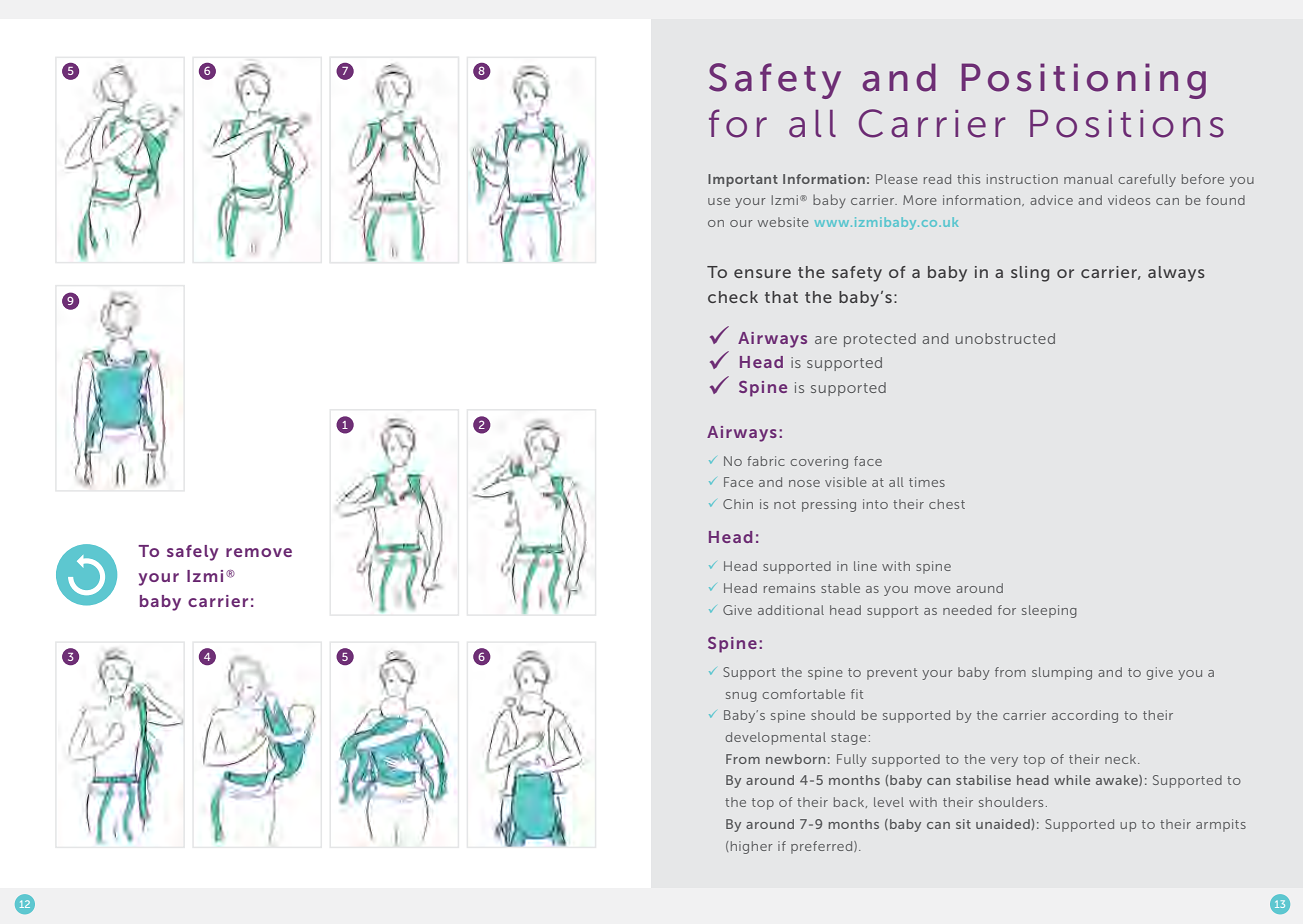 This image has width=1303, height=924. I want to click on Important, so click(743, 180).
